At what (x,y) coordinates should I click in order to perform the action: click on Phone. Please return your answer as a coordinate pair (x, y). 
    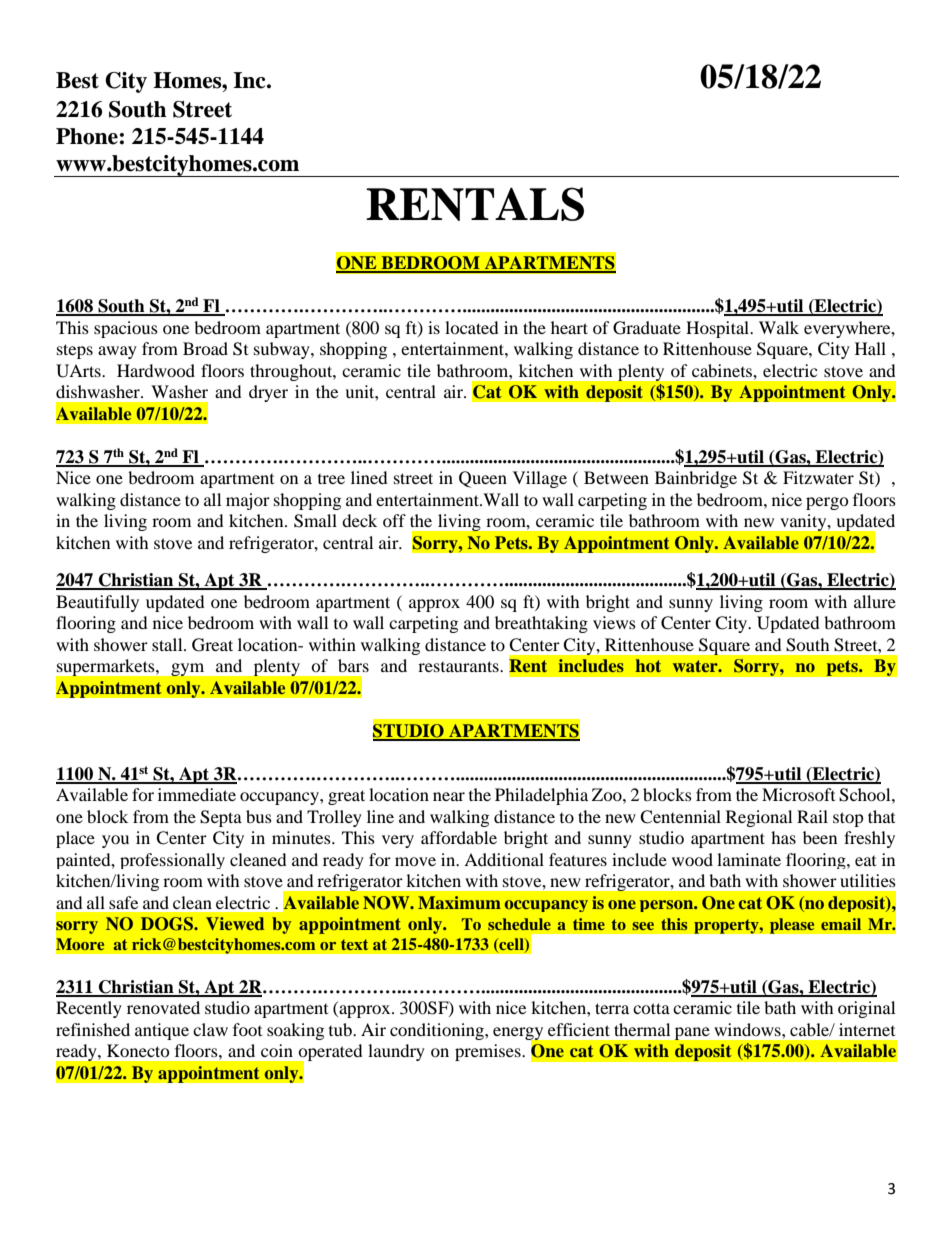
    Looking at the image, I should click on (87, 136).
